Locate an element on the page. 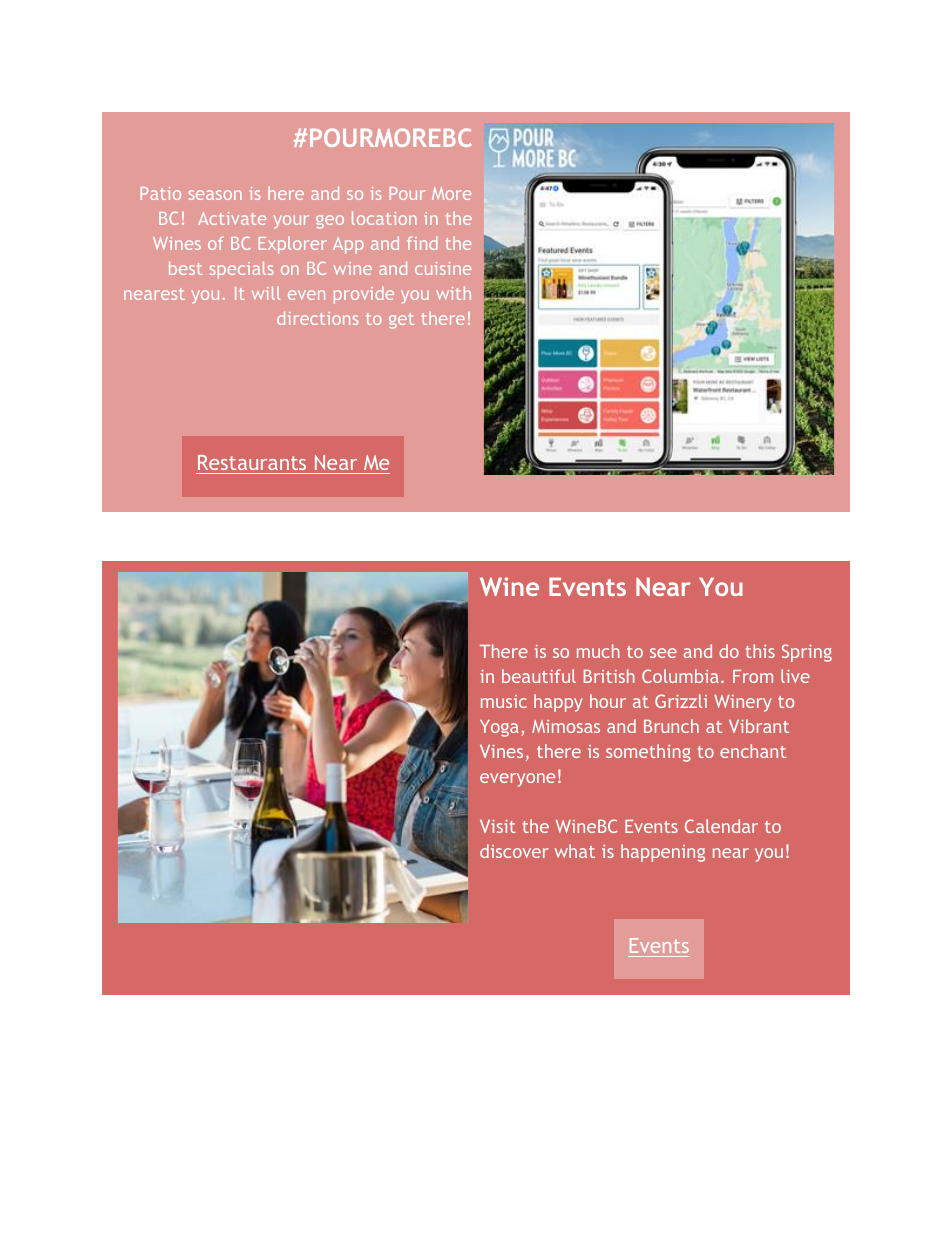 Image resolution: width=952 pixels, height=1233 pixels. happening is located at coordinates (663, 853).
